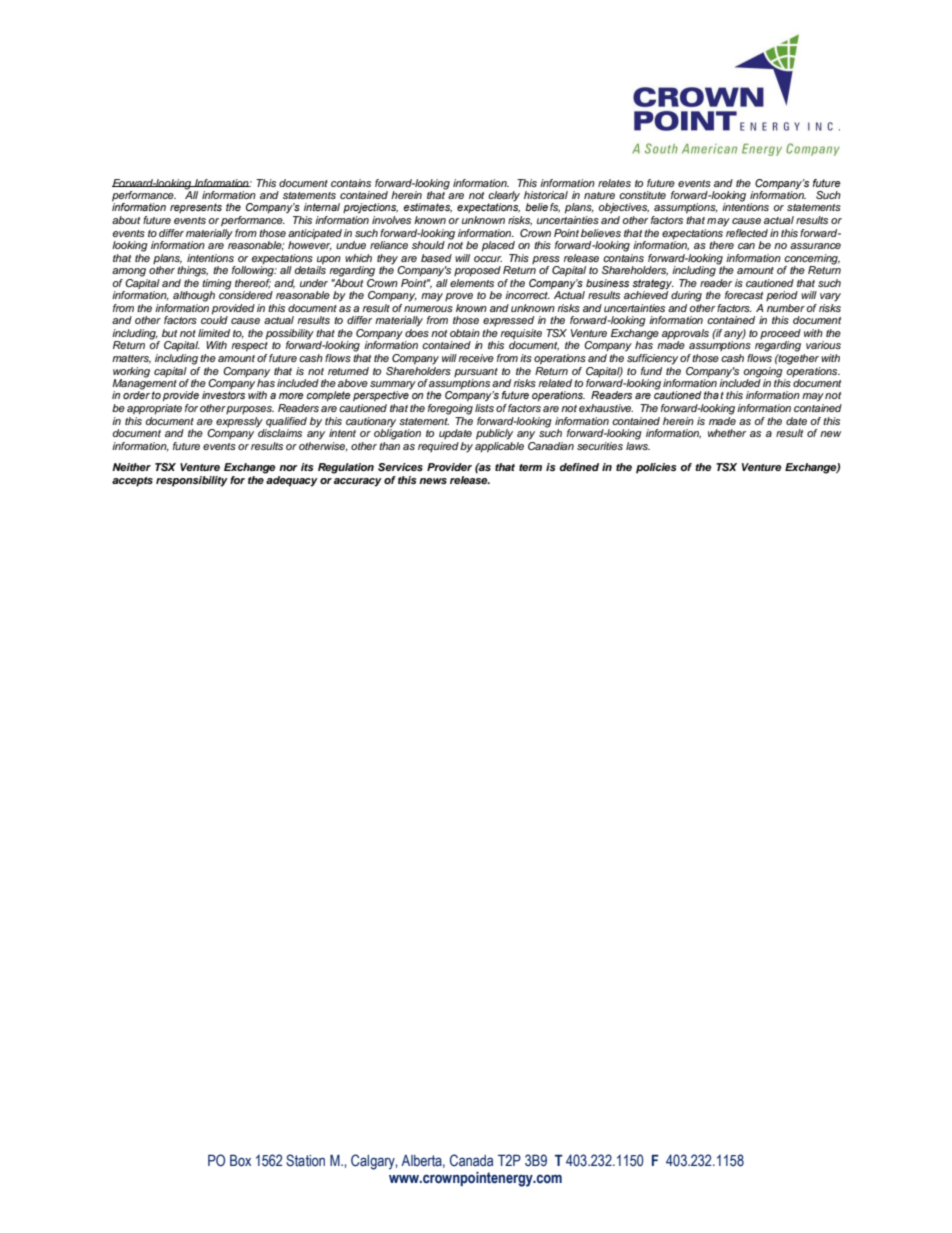 This document has width=952, height=1233. What do you see at coordinates (305, 1160) in the document?
I see `Station` at bounding box center [305, 1160].
